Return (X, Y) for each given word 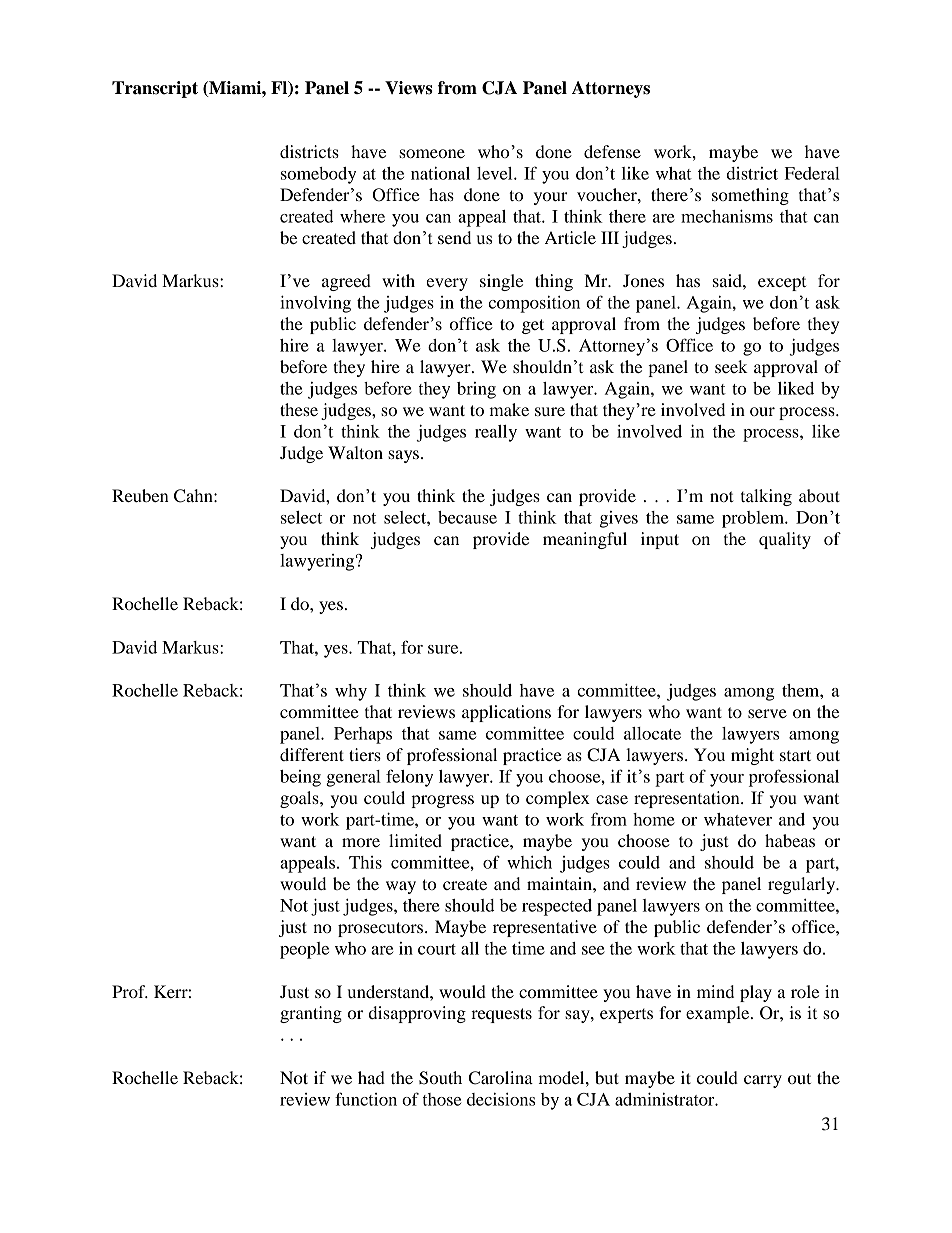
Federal (812, 173)
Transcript (155, 89)
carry (763, 1081)
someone (432, 153)
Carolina (501, 1078)
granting (311, 1014)
